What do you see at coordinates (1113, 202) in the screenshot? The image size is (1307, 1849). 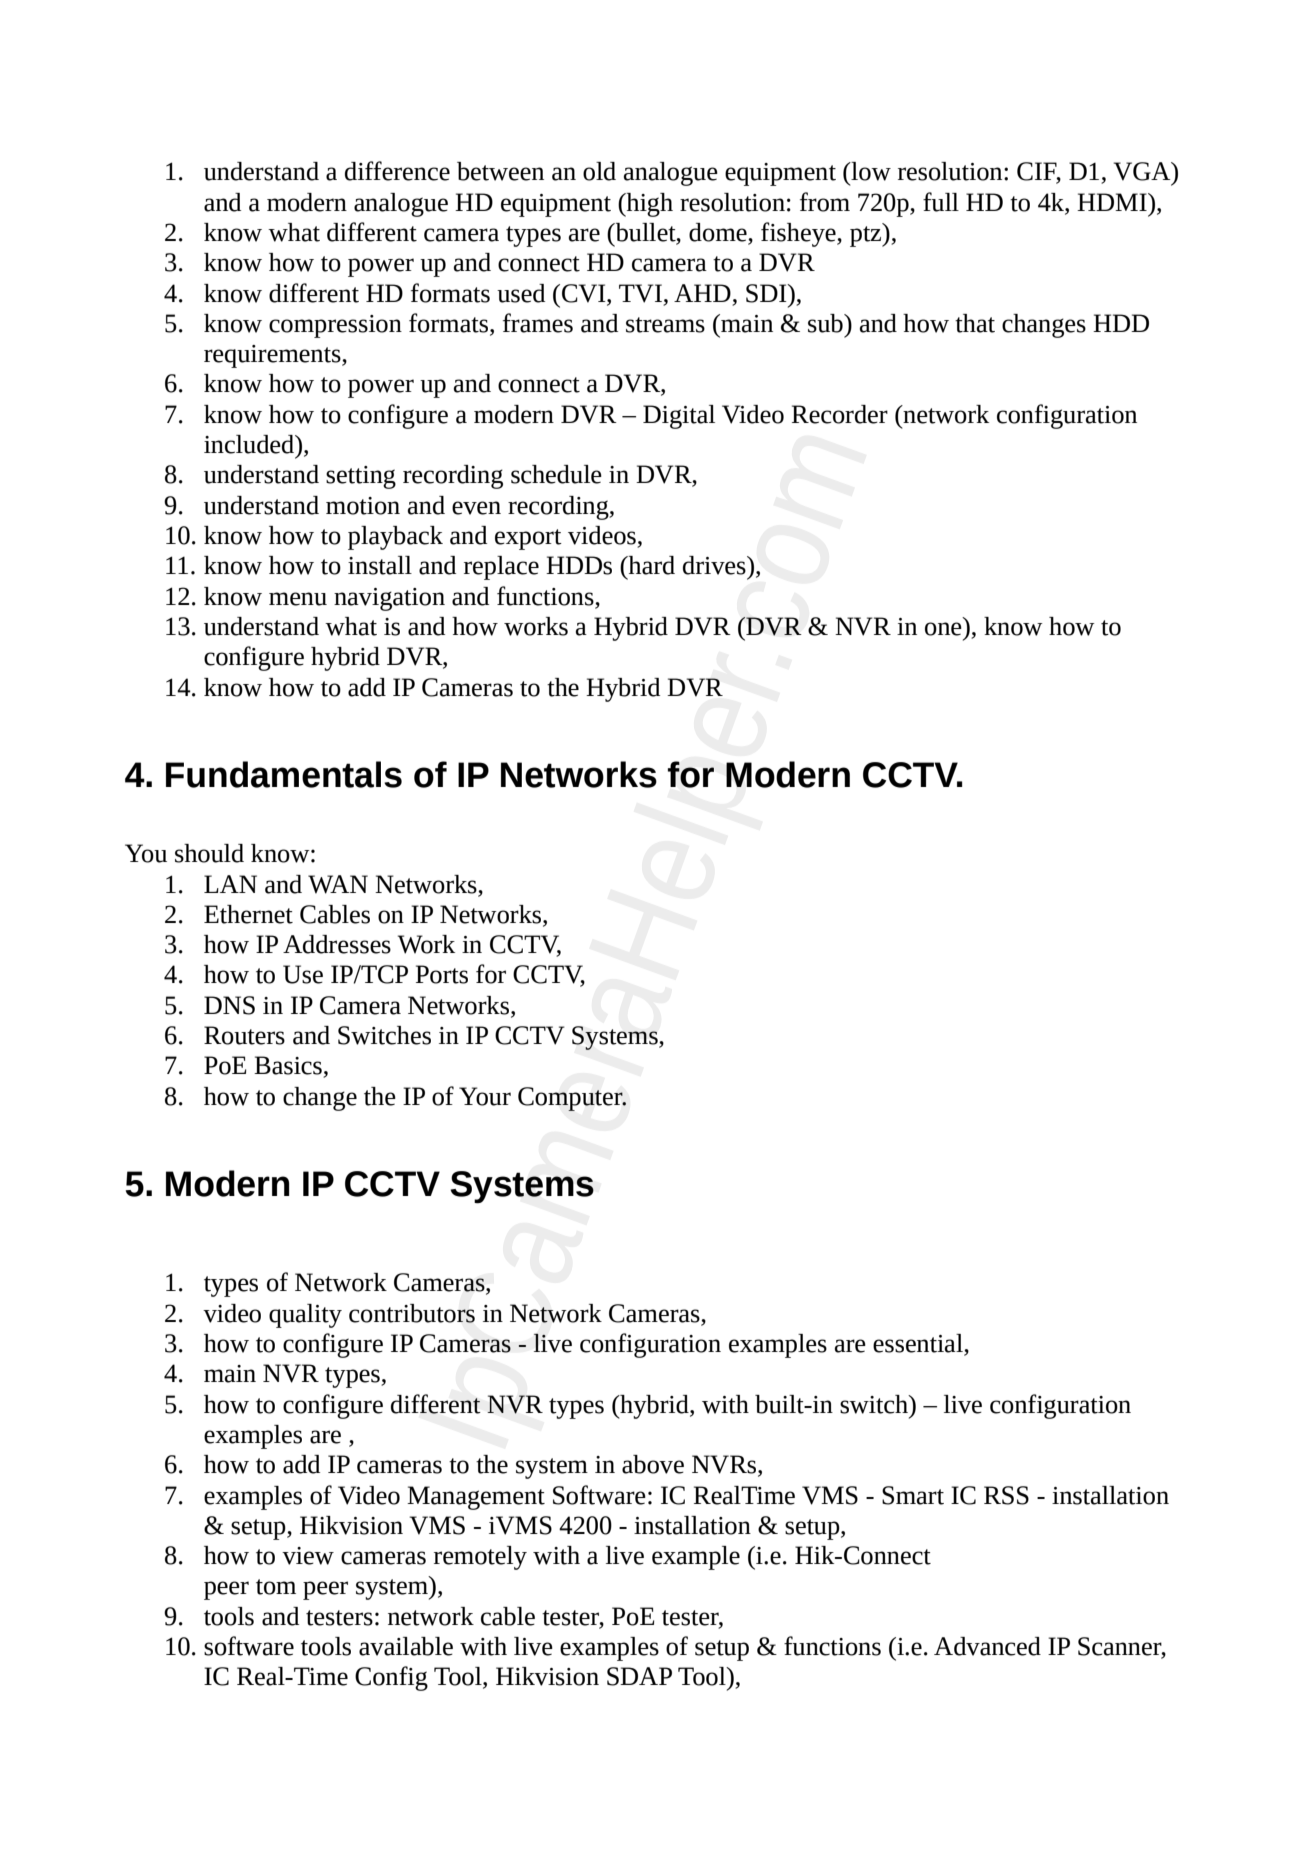 I see `HDMI` at bounding box center [1113, 202].
